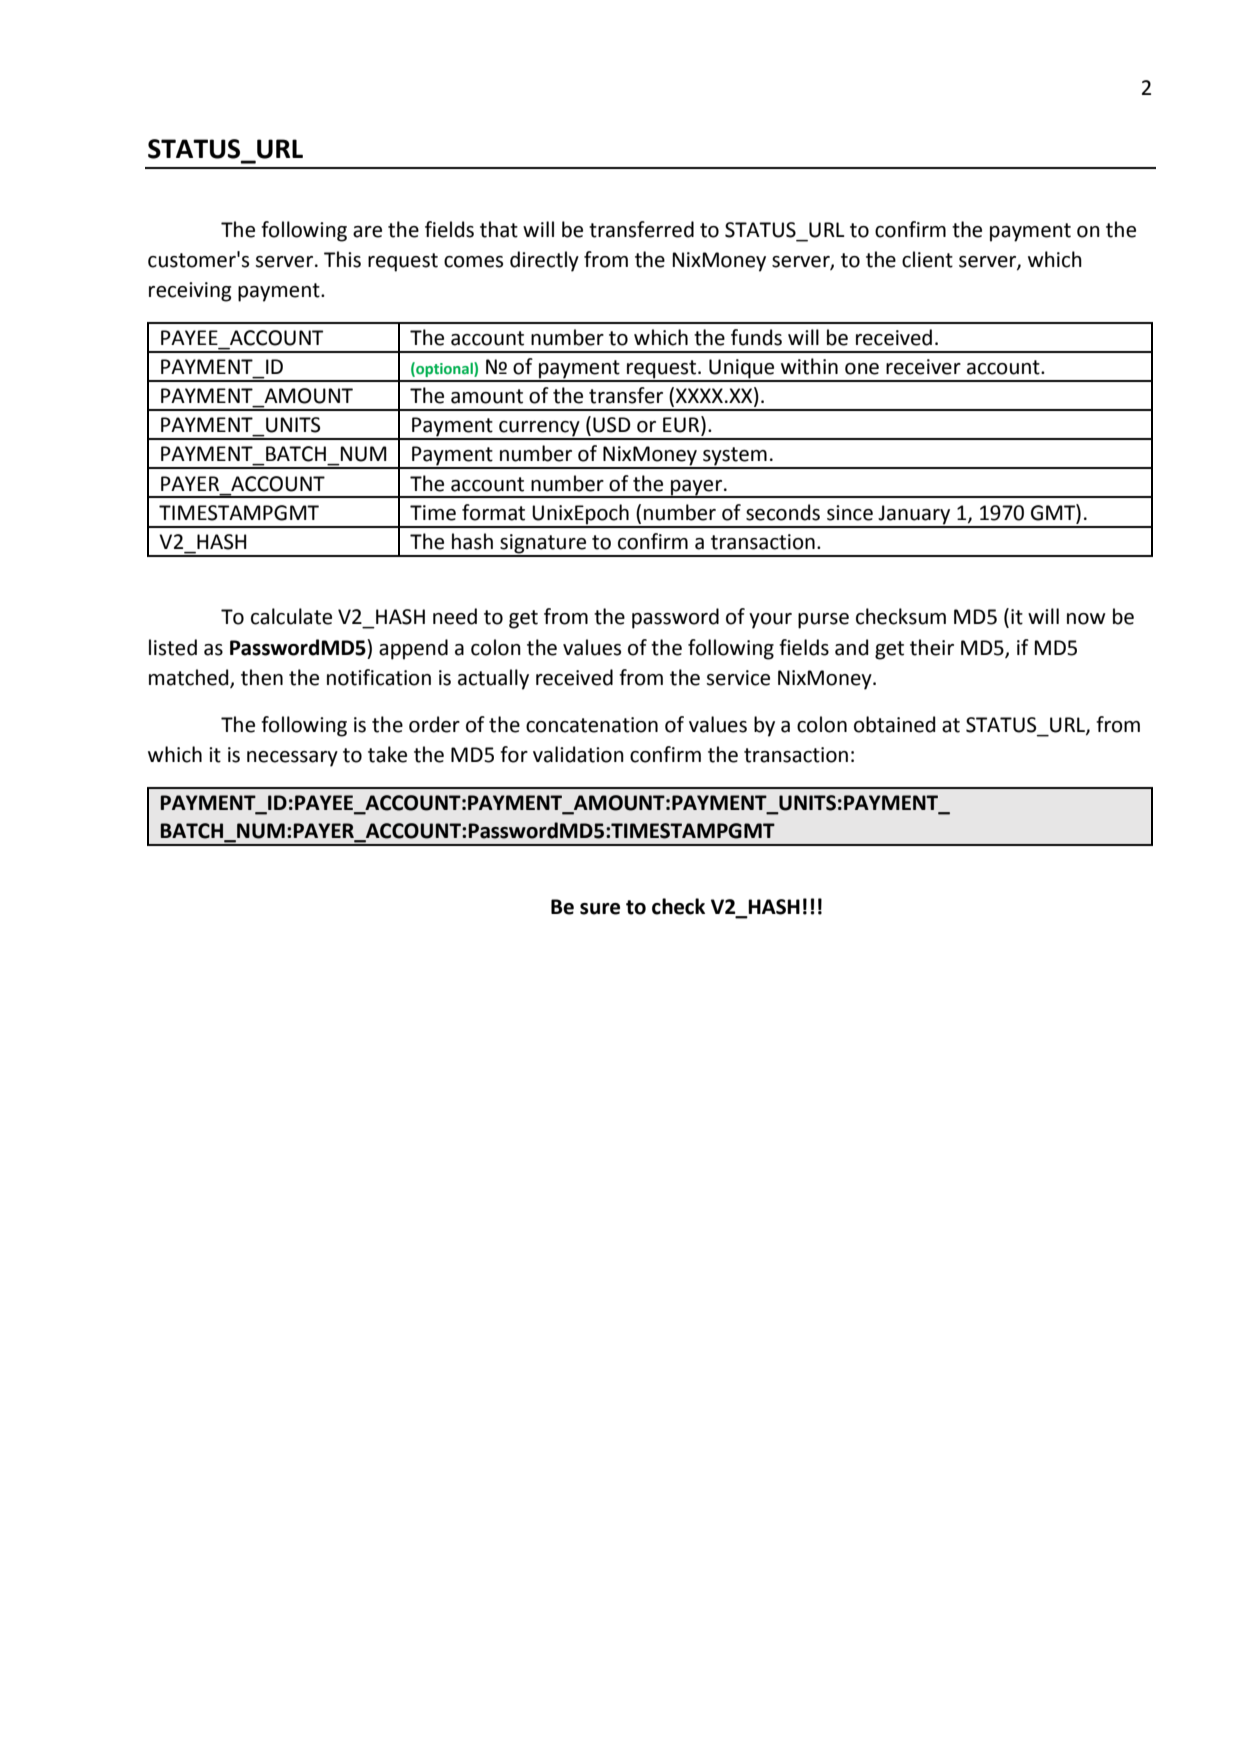 Image resolution: width=1241 pixels, height=1755 pixels. I want to click on obtained, so click(894, 724).
